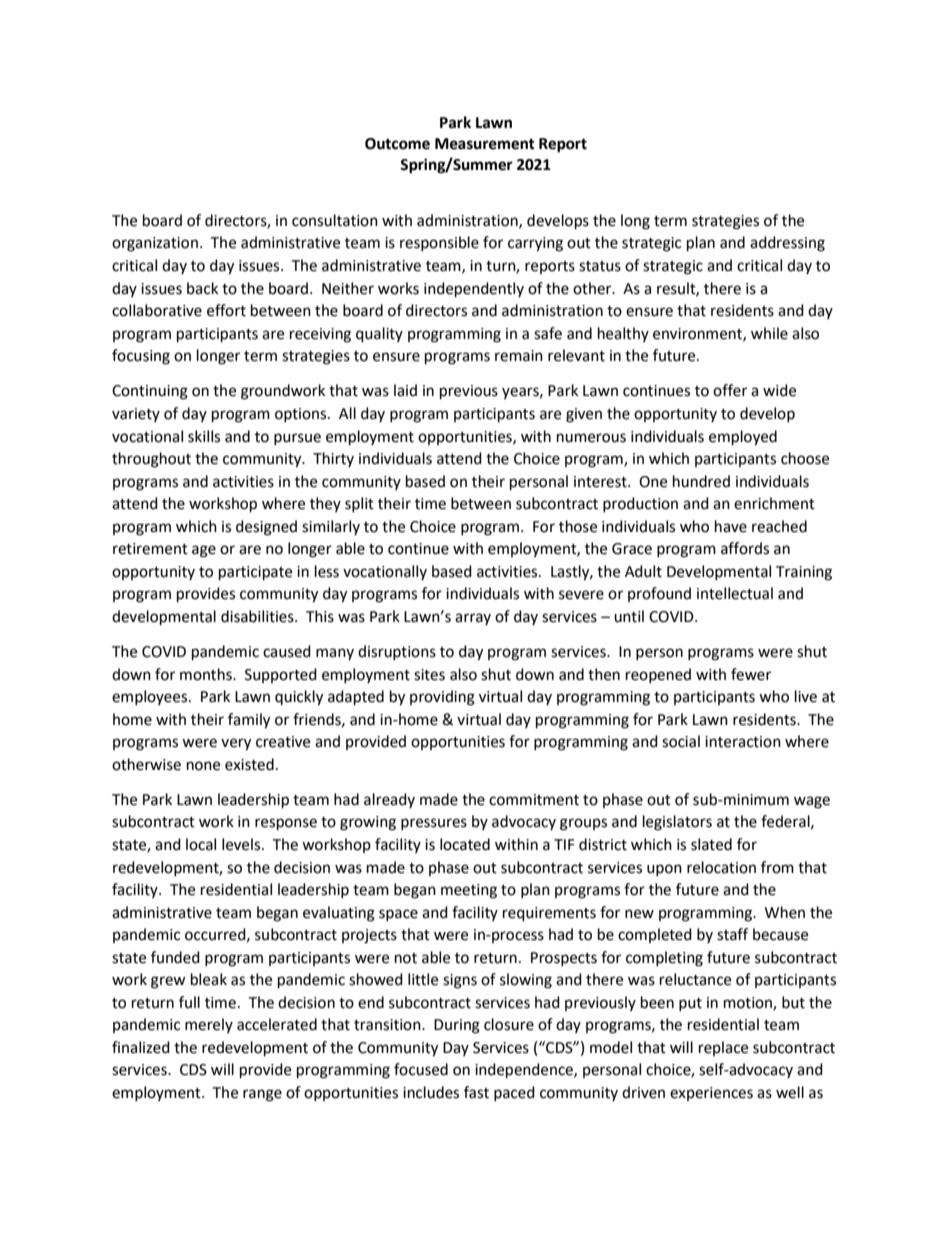 This screenshot has width=952, height=1233. Describe the element at coordinates (204, 436) in the screenshot. I see `skills` at that location.
